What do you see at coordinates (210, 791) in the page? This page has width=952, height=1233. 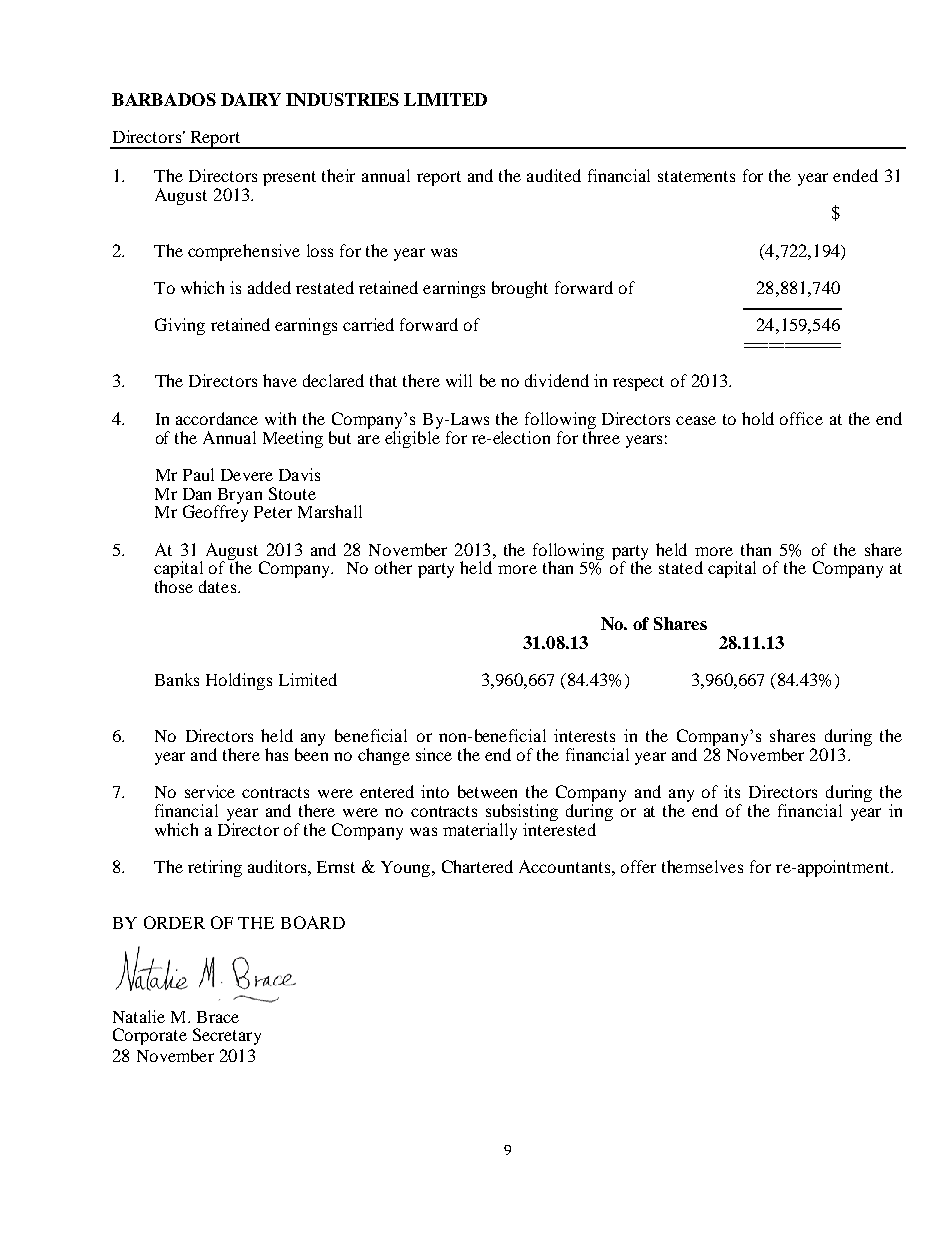 I see `service` at bounding box center [210, 791].
